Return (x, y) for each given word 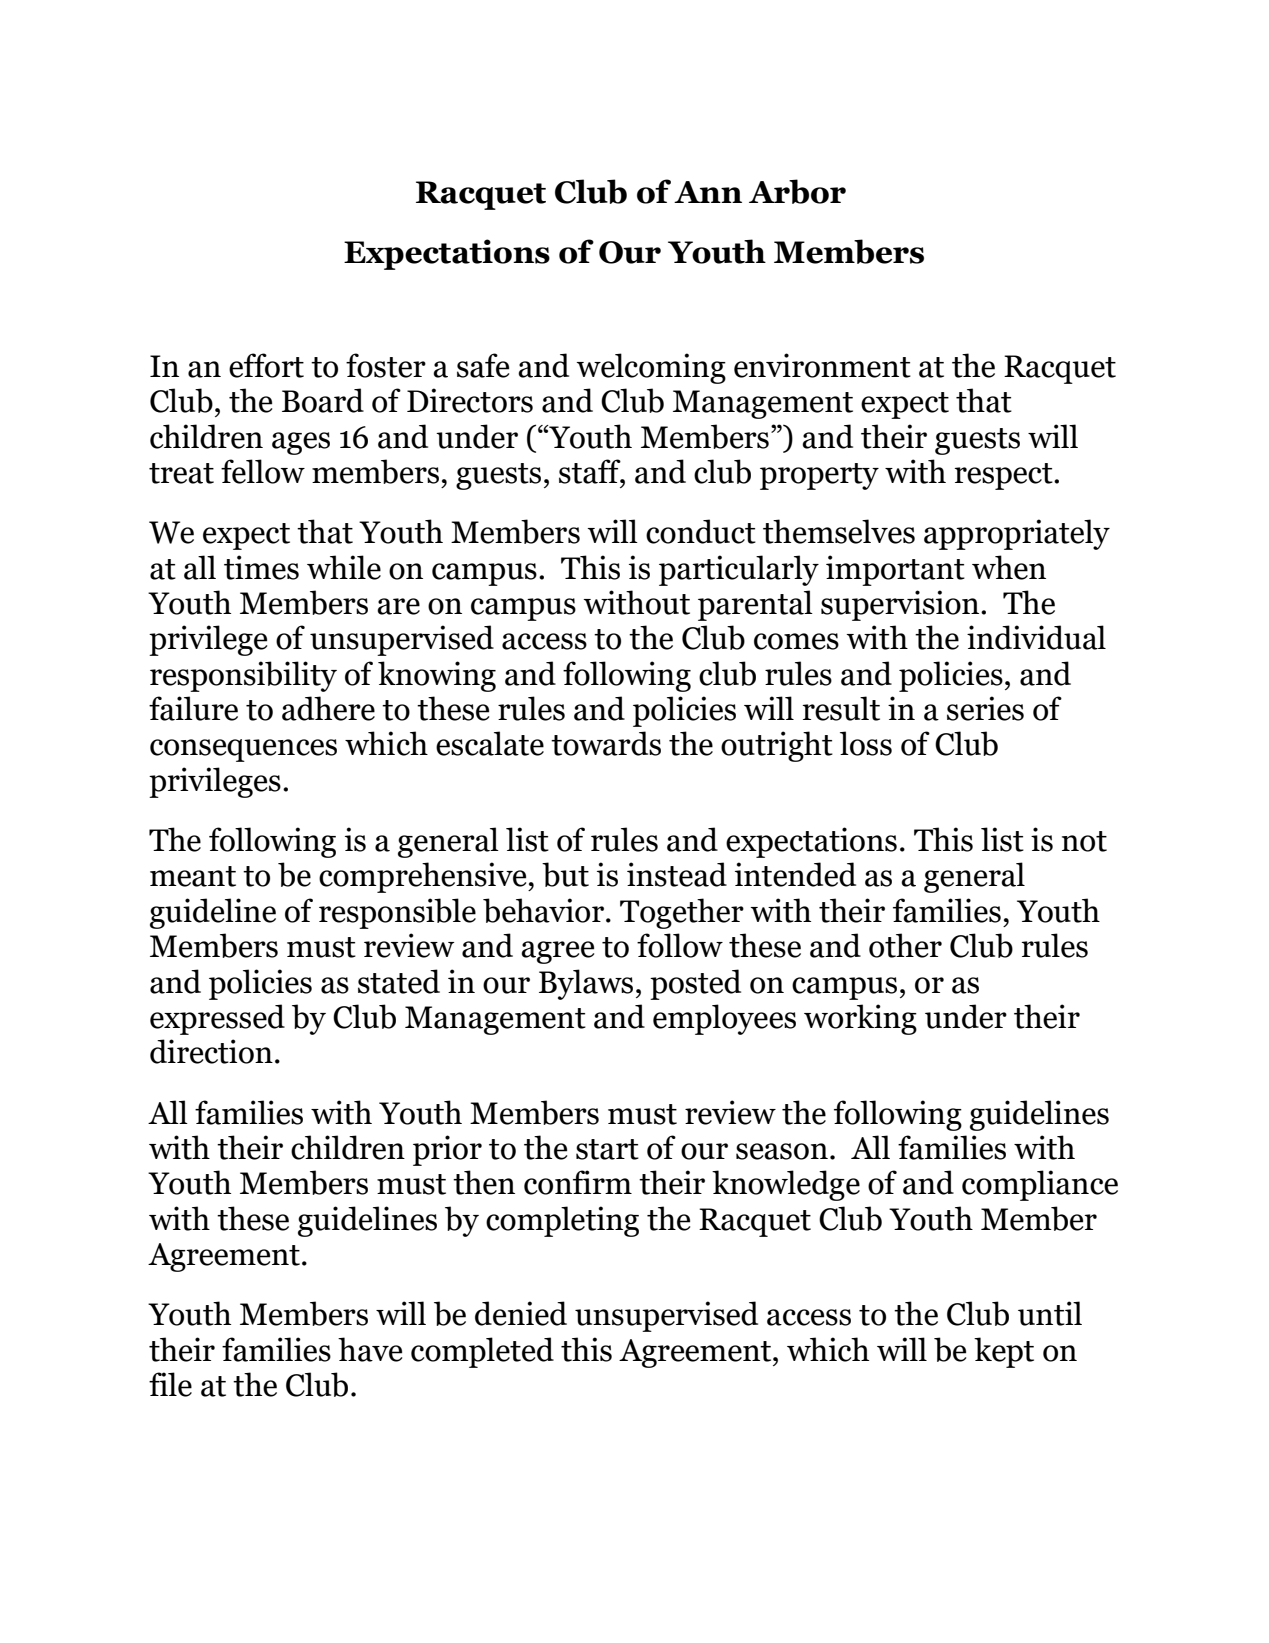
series (985, 708)
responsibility (243, 676)
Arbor (797, 191)
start (607, 1149)
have (370, 1349)
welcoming (651, 368)
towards (606, 743)
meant (193, 876)
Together (682, 913)
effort (266, 365)
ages (301, 443)
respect (1005, 476)
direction (211, 1051)
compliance (1040, 1185)
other (905, 945)
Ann (708, 192)
